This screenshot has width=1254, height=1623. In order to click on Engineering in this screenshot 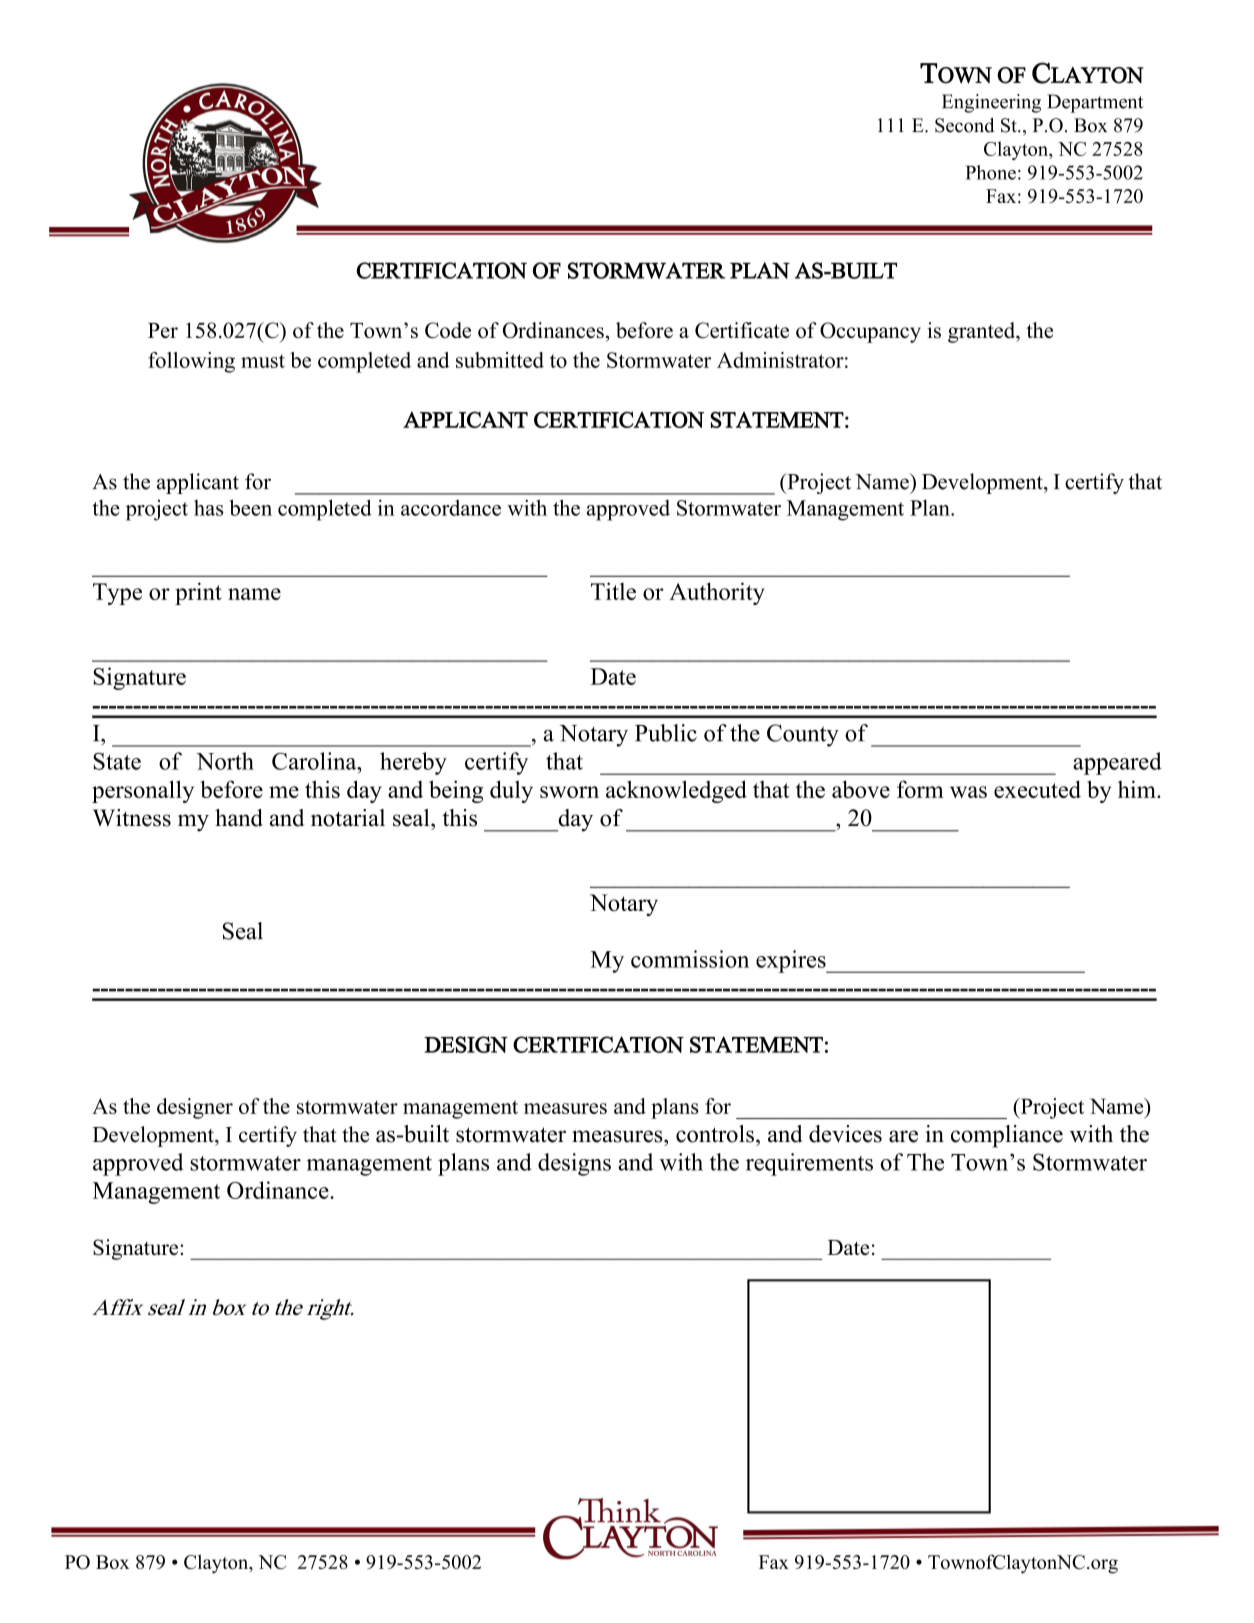, I will do `click(991, 103)`.
